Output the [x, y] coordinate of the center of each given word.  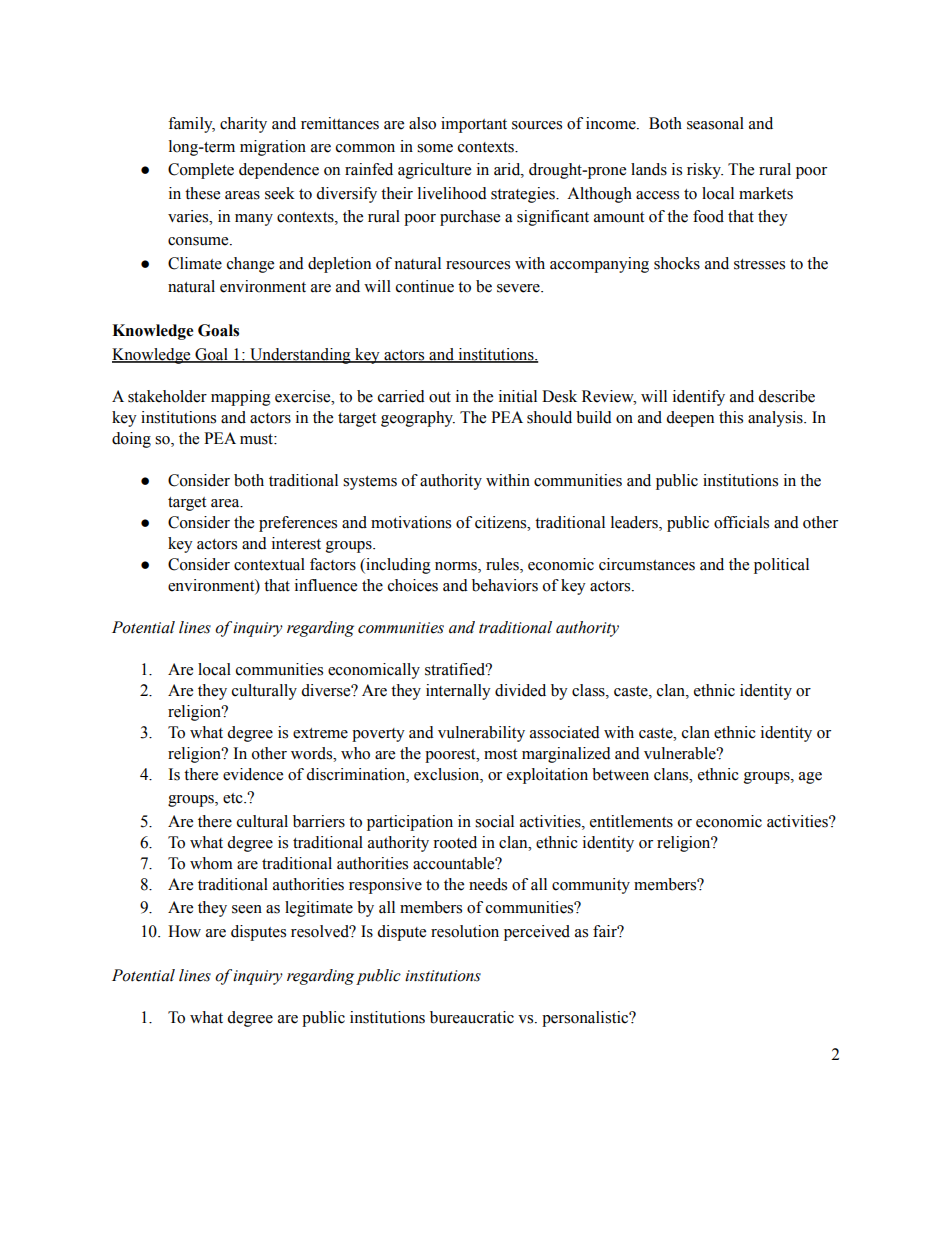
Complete [201, 171]
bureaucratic [472, 1017]
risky [705, 171]
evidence [253, 774]
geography [418, 419]
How [184, 931]
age [810, 778]
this [731, 417]
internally [458, 692]
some [435, 148]
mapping [241, 398]
